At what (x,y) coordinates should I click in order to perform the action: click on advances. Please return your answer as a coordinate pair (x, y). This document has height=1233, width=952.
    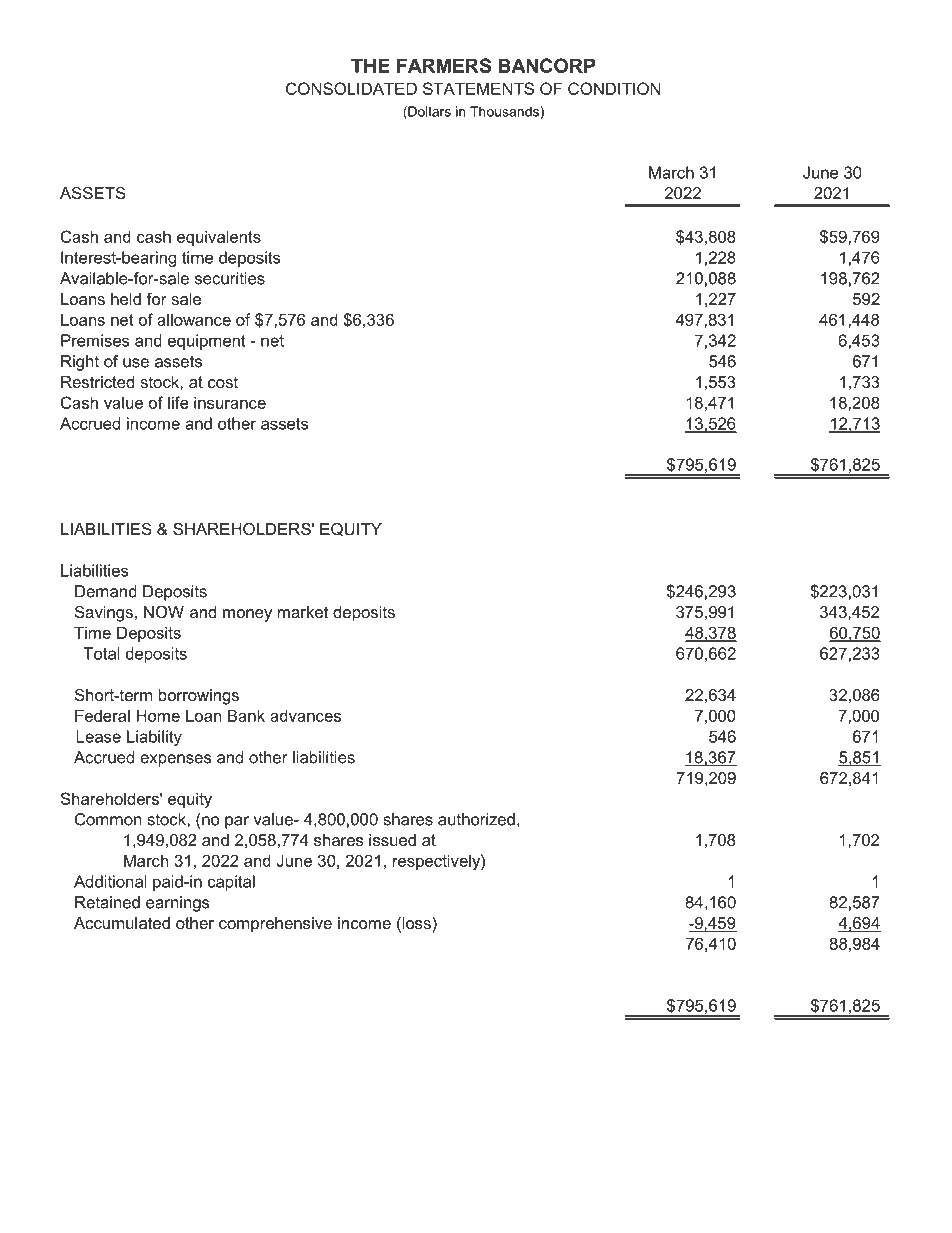
    Looking at the image, I should click on (305, 715).
